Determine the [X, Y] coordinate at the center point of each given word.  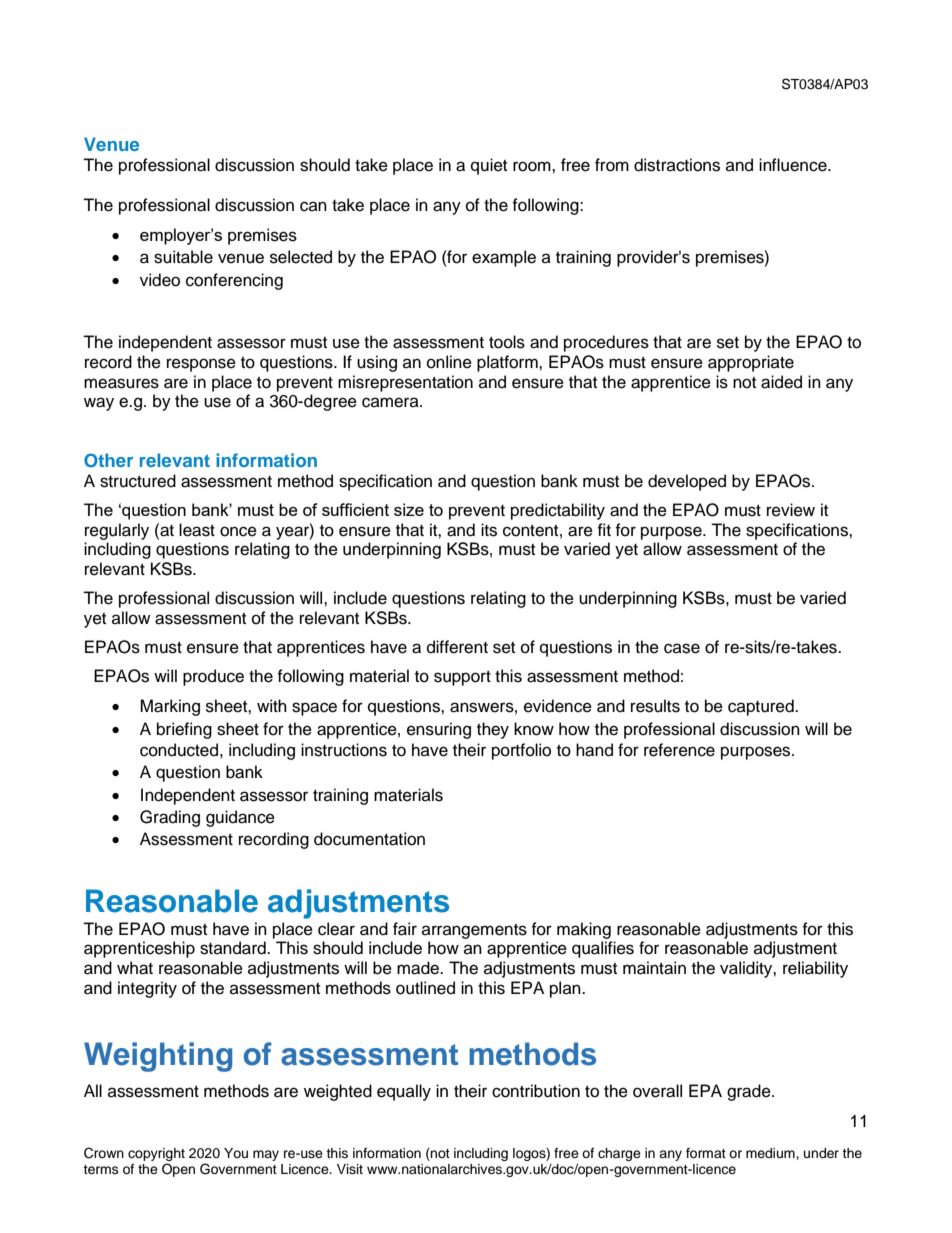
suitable [183, 257]
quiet [489, 166]
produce [213, 677]
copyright [156, 1156]
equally [404, 1092]
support [462, 678]
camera [391, 402]
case [682, 648]
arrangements [474, 931]
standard [234, 948]
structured [138, 481]
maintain [654, 968]
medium [771, 1153]
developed [687, 482]
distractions [677, 165]
